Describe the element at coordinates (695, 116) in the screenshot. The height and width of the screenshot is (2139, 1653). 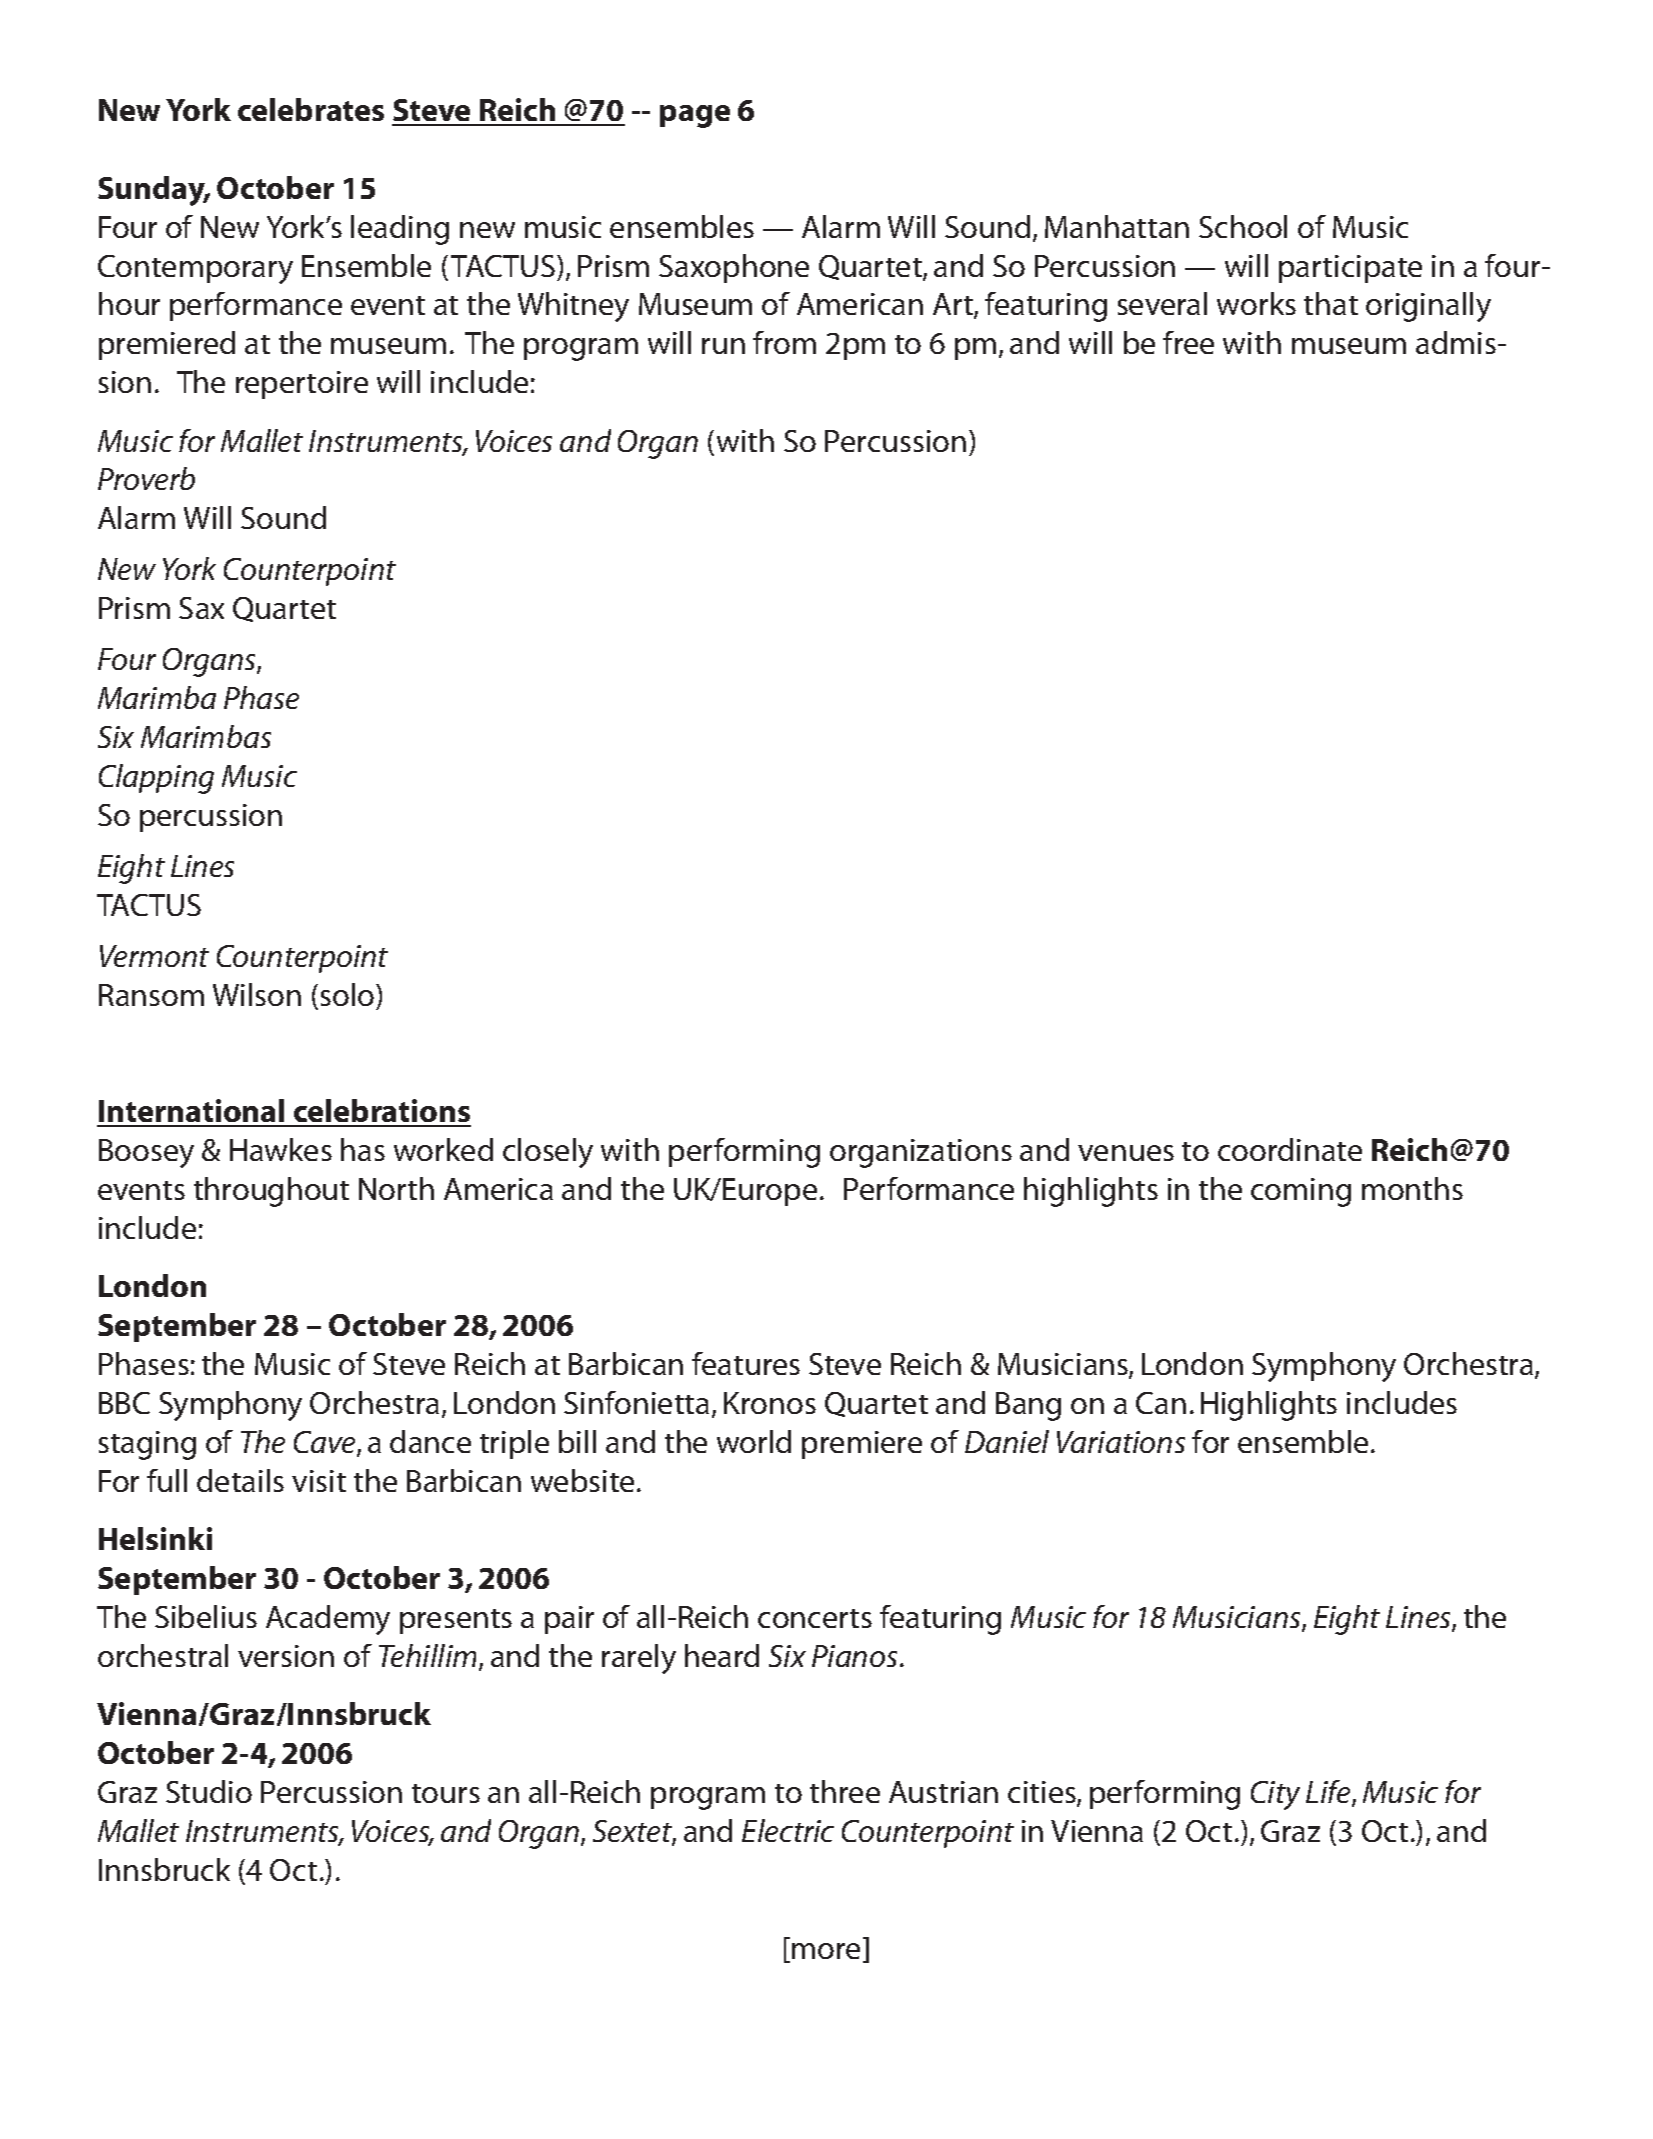
I see `page` at that location.
